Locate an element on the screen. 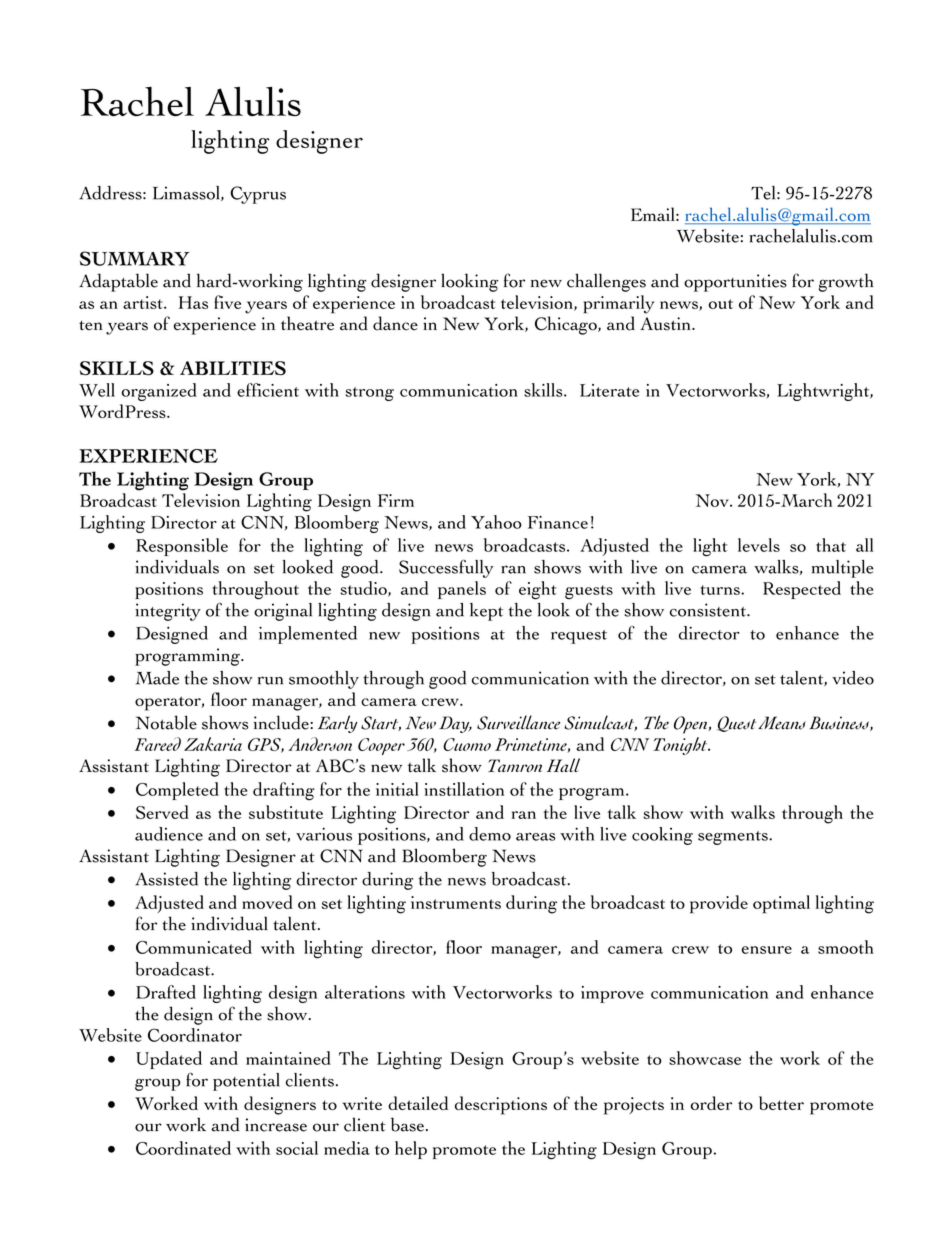  Day is located at coordinates (455, 724).
